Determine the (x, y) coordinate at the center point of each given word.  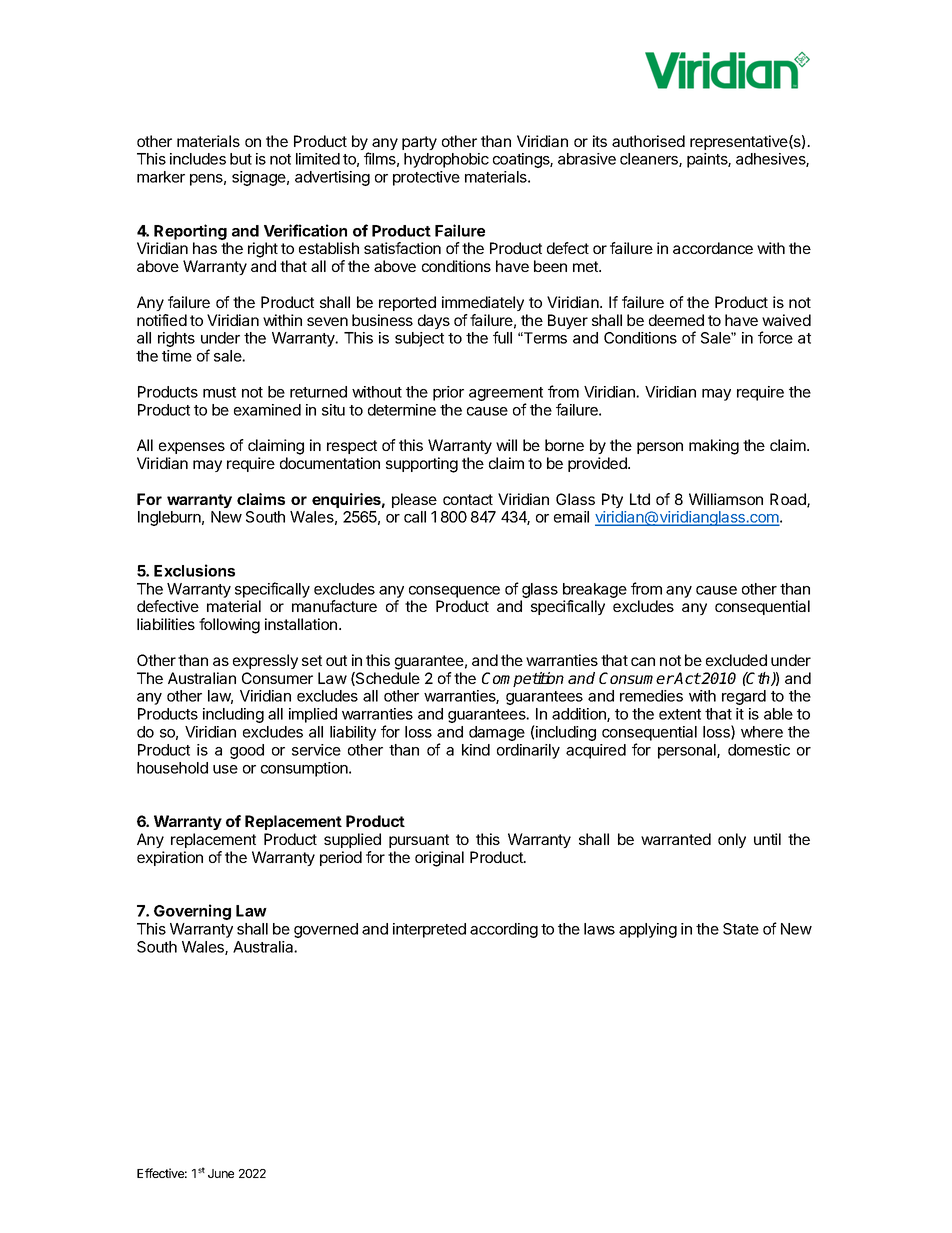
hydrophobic (446, 160)
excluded (736, 660)
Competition (523, 679)
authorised (648, 141)
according (504, 930)
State (741, 929)
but (241, 159)
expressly (265, 661)
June (221, 1173)
